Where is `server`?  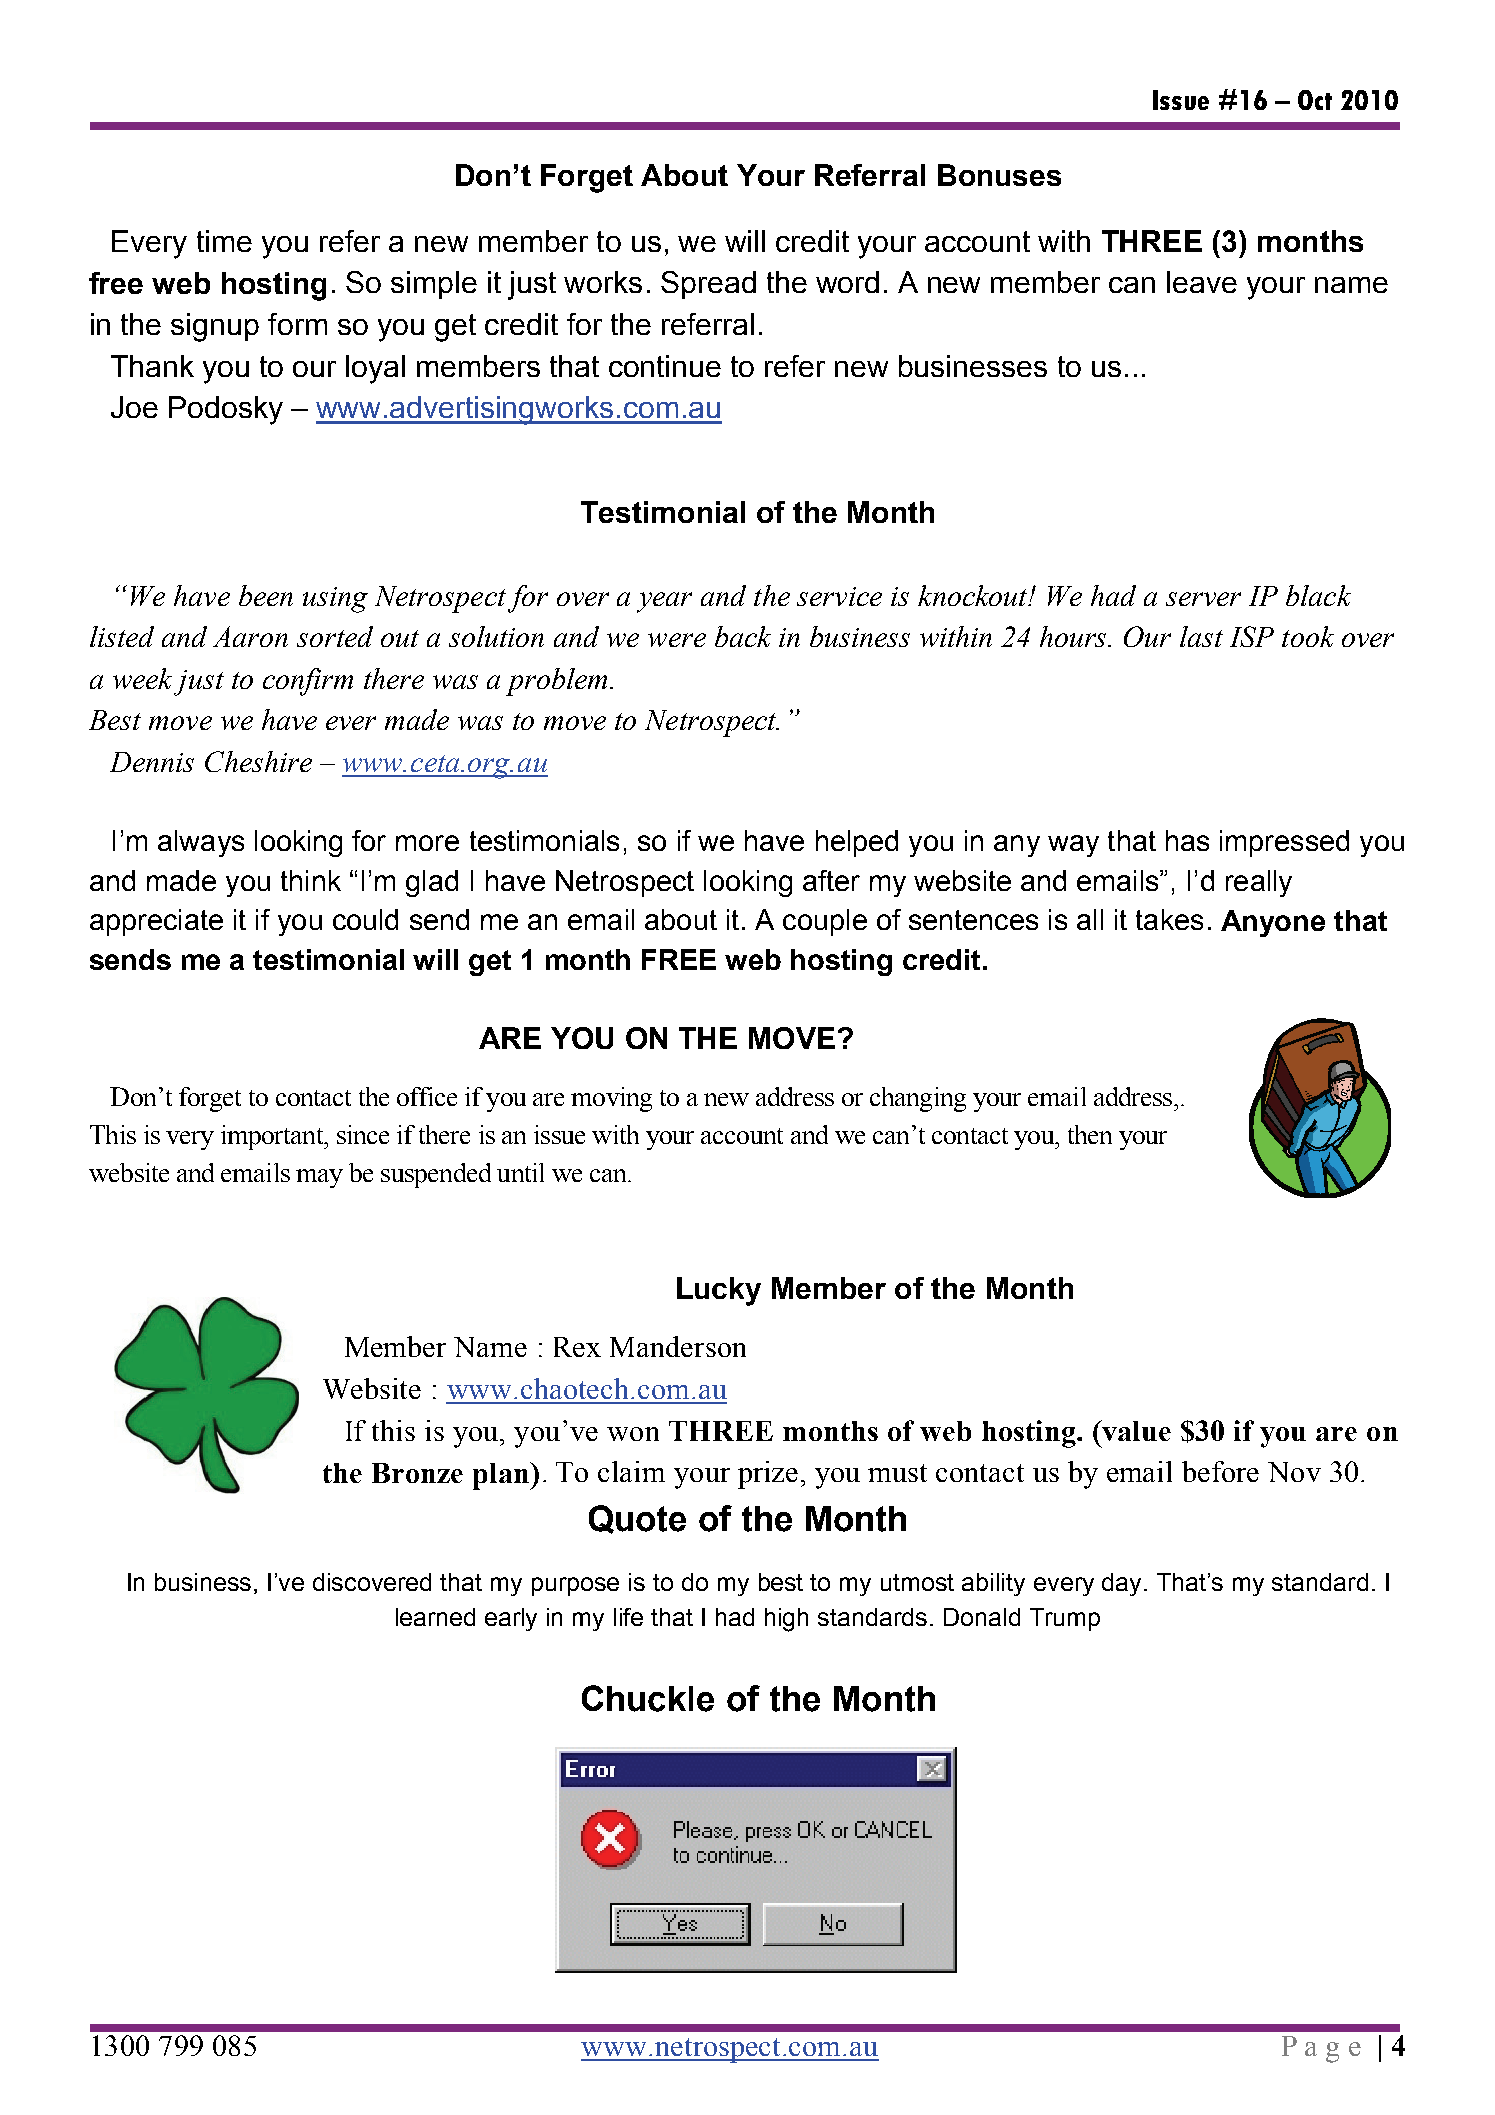
server is located at coordinates (1203, 599).
